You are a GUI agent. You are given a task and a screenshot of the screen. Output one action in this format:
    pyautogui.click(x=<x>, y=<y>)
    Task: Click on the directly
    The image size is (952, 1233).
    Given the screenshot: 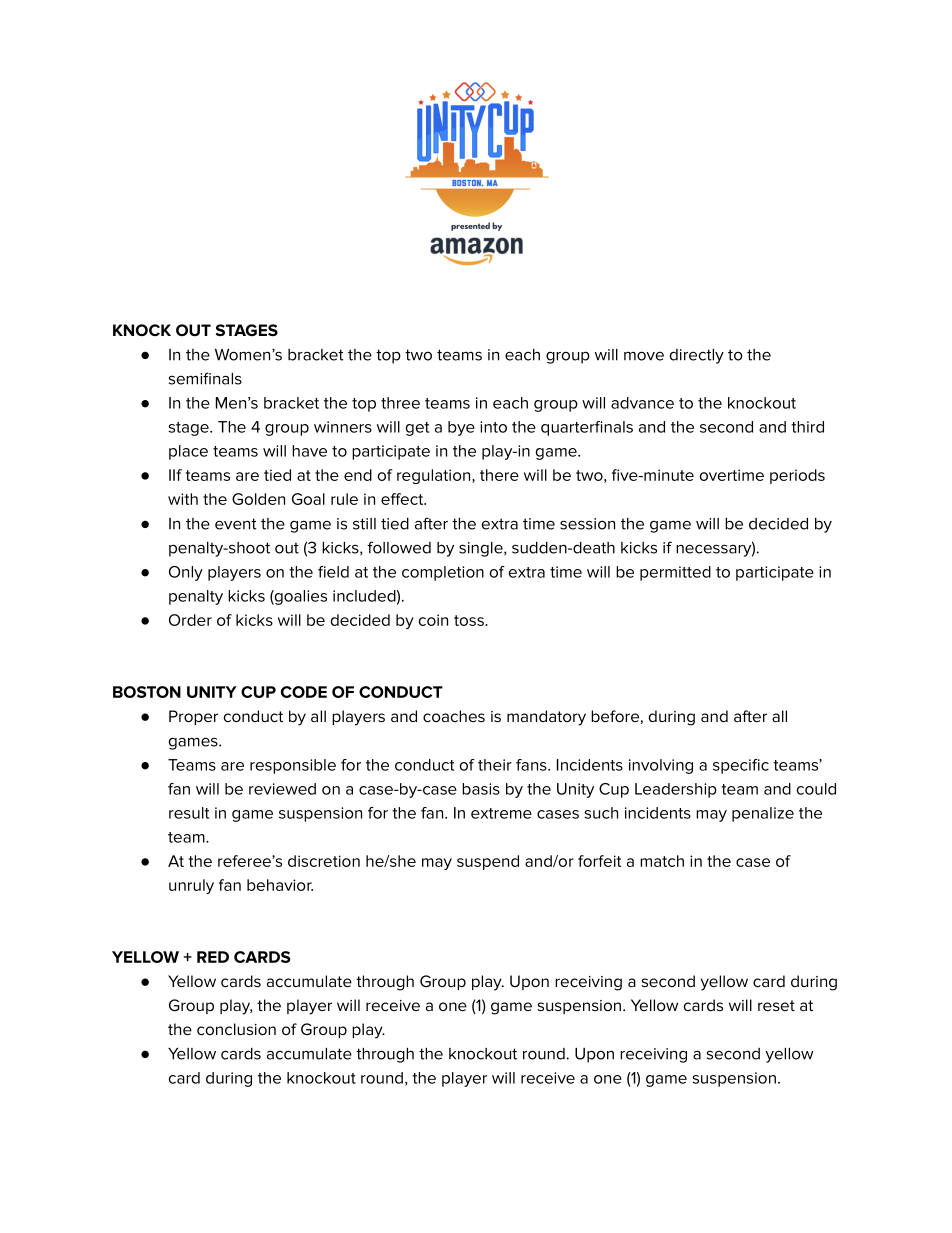 What is the action you would take?
    pyautogui.click(x=697, y=356)
